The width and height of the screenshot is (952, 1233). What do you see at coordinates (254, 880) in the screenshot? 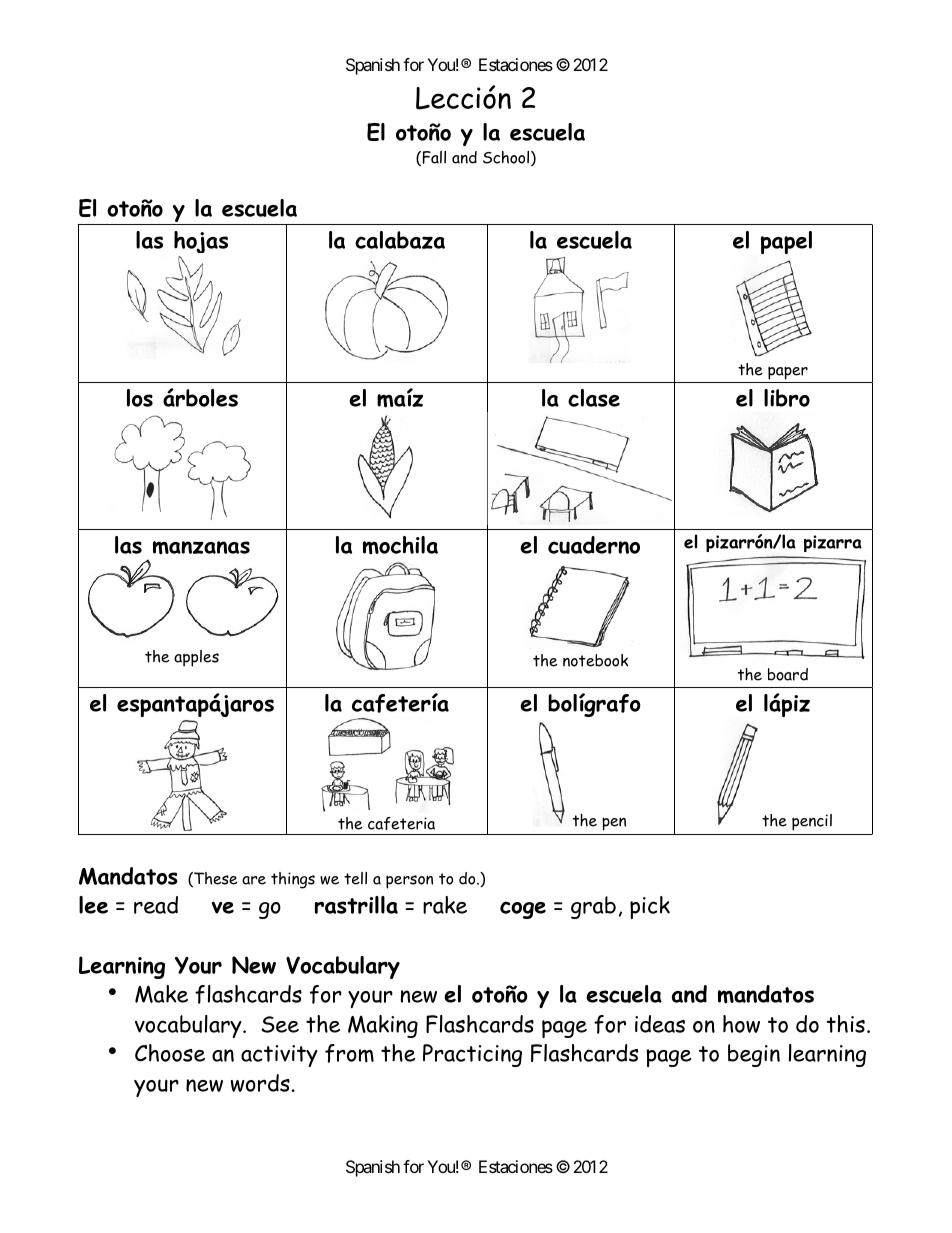
I see `are` at bounding box center [254, 880].
